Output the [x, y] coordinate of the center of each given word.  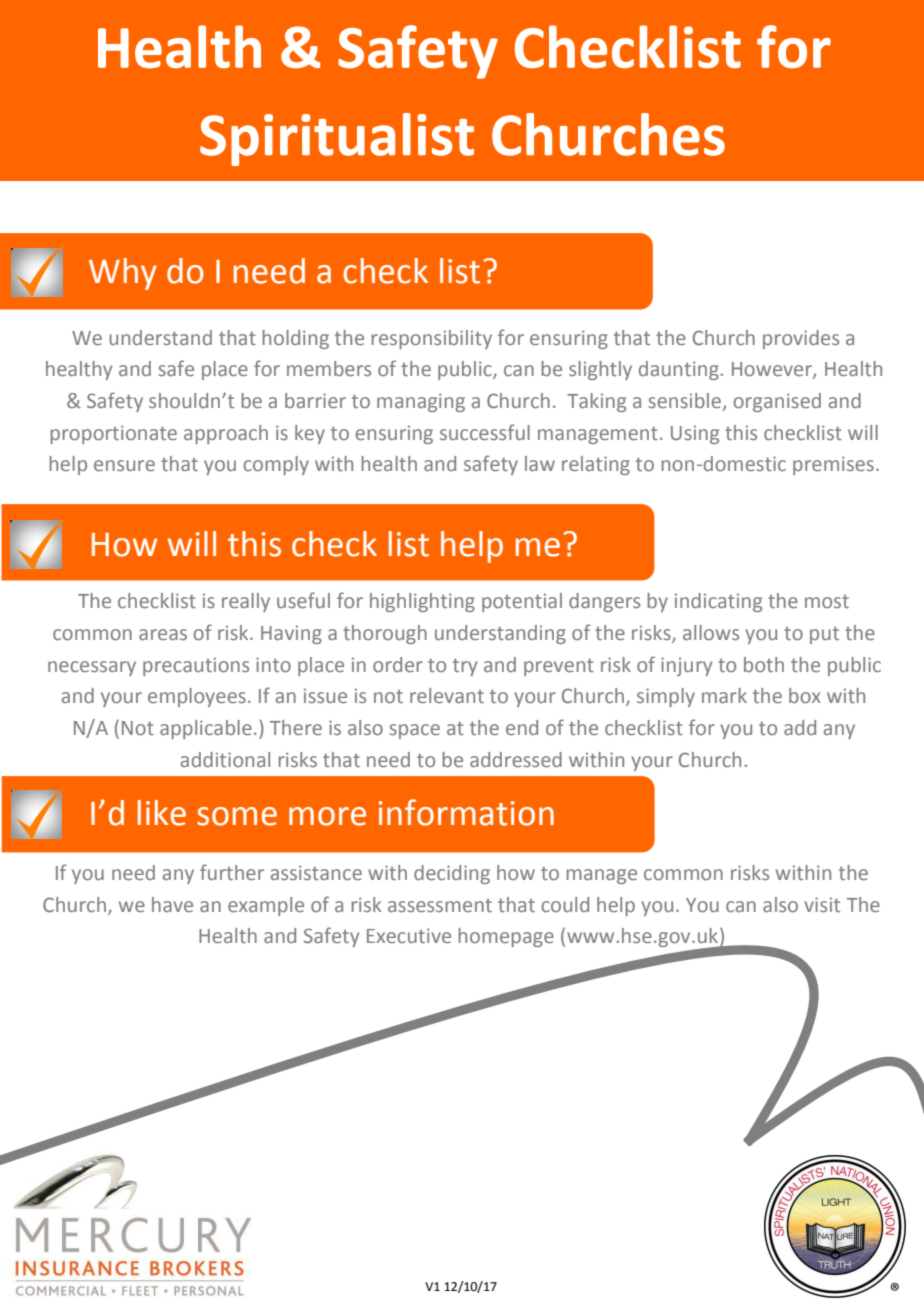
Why [123, 274]
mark [724, 695]
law [540, 463]
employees [197, 697]
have [172, 904]
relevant [447, 695]
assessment [440, 905]
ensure [124, 465]
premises [833, 465]
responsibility [432, 339]
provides [801, 339]
